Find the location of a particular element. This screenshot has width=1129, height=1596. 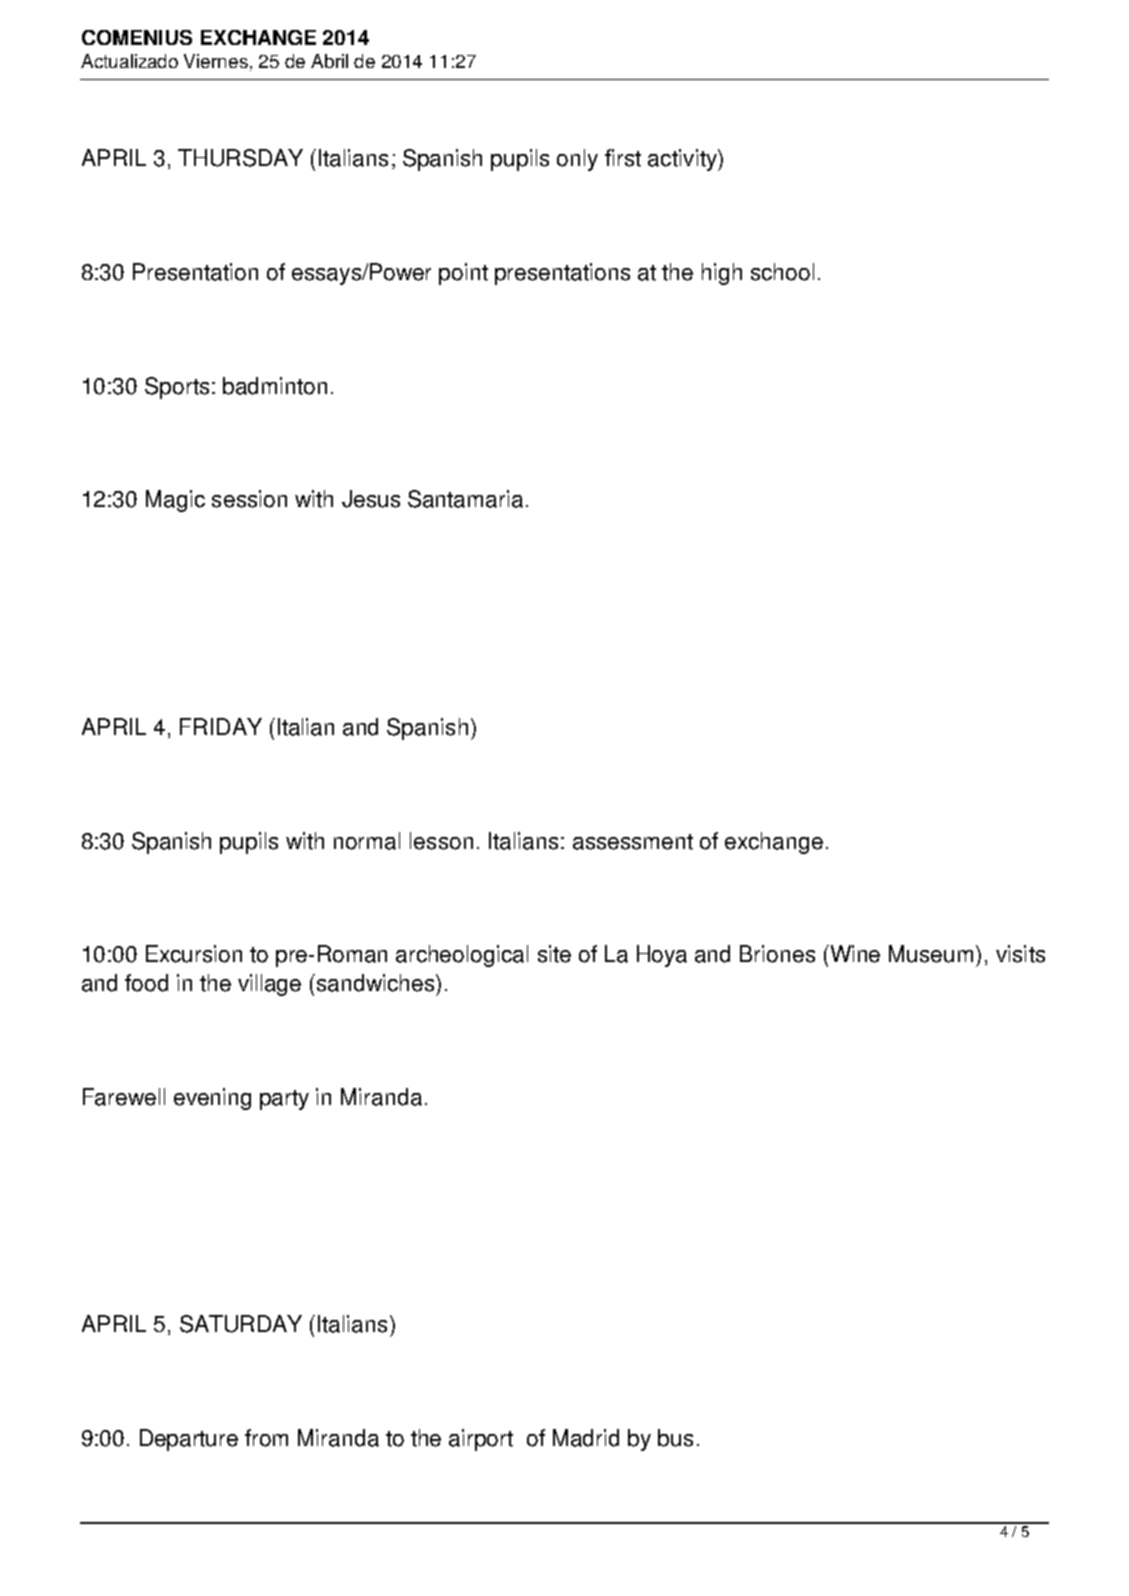

activity is located at coordinates (683, 160).
